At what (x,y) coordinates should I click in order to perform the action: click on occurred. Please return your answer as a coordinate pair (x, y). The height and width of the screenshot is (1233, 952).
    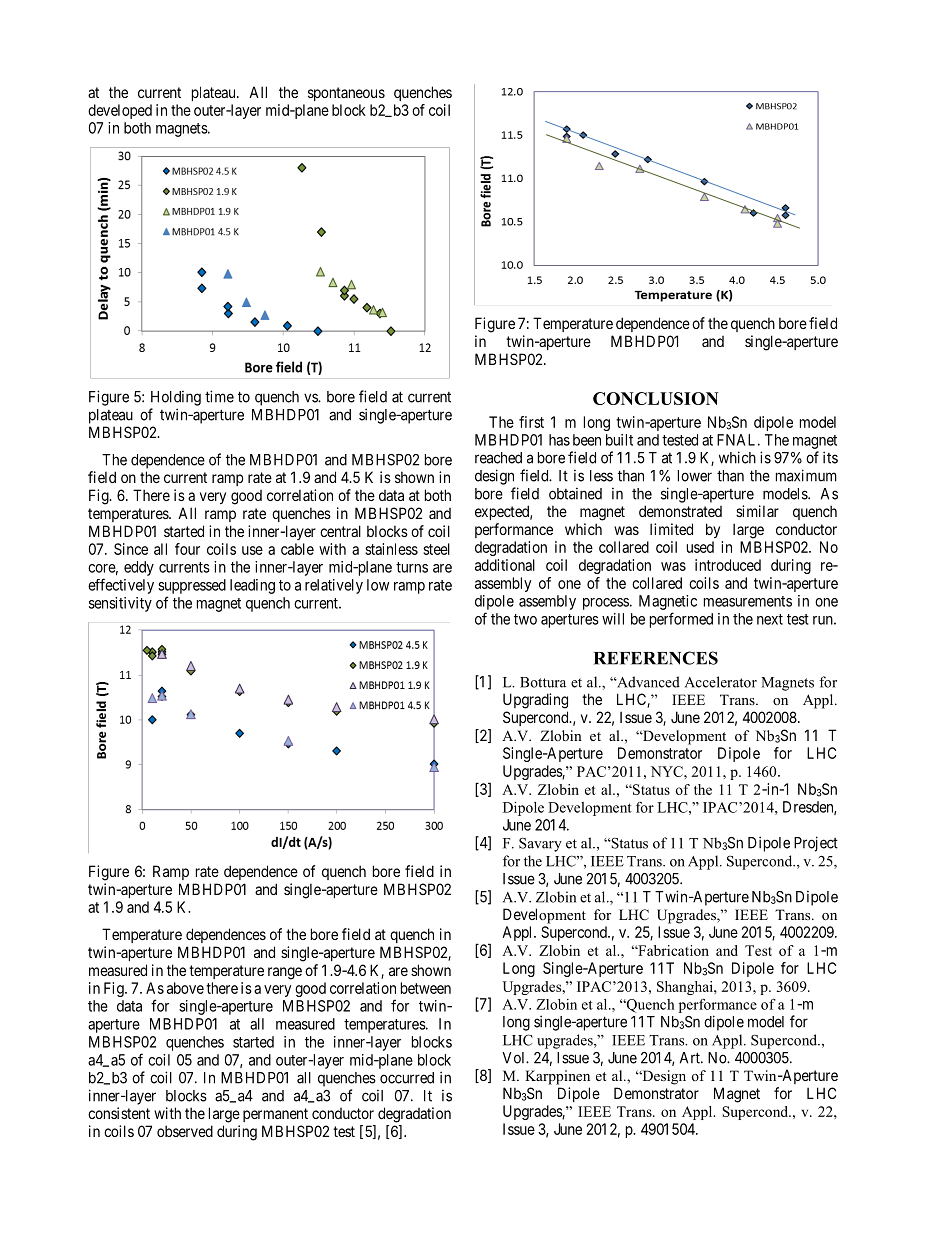
    Looking at the image, I should click on (407, 1078).
